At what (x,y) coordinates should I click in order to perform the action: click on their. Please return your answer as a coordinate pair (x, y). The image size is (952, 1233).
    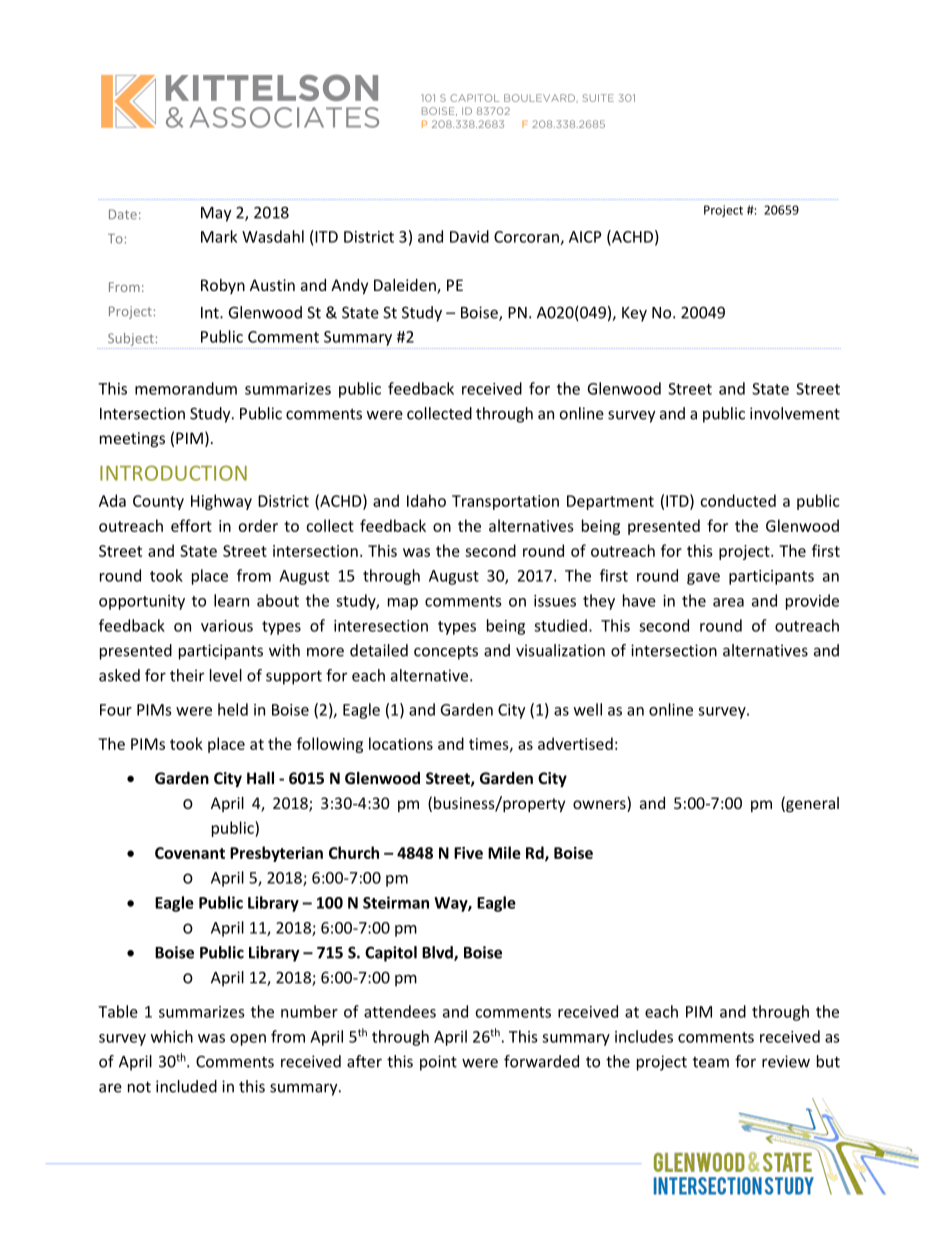
    Looking at the image, I should click on (187, 675).
